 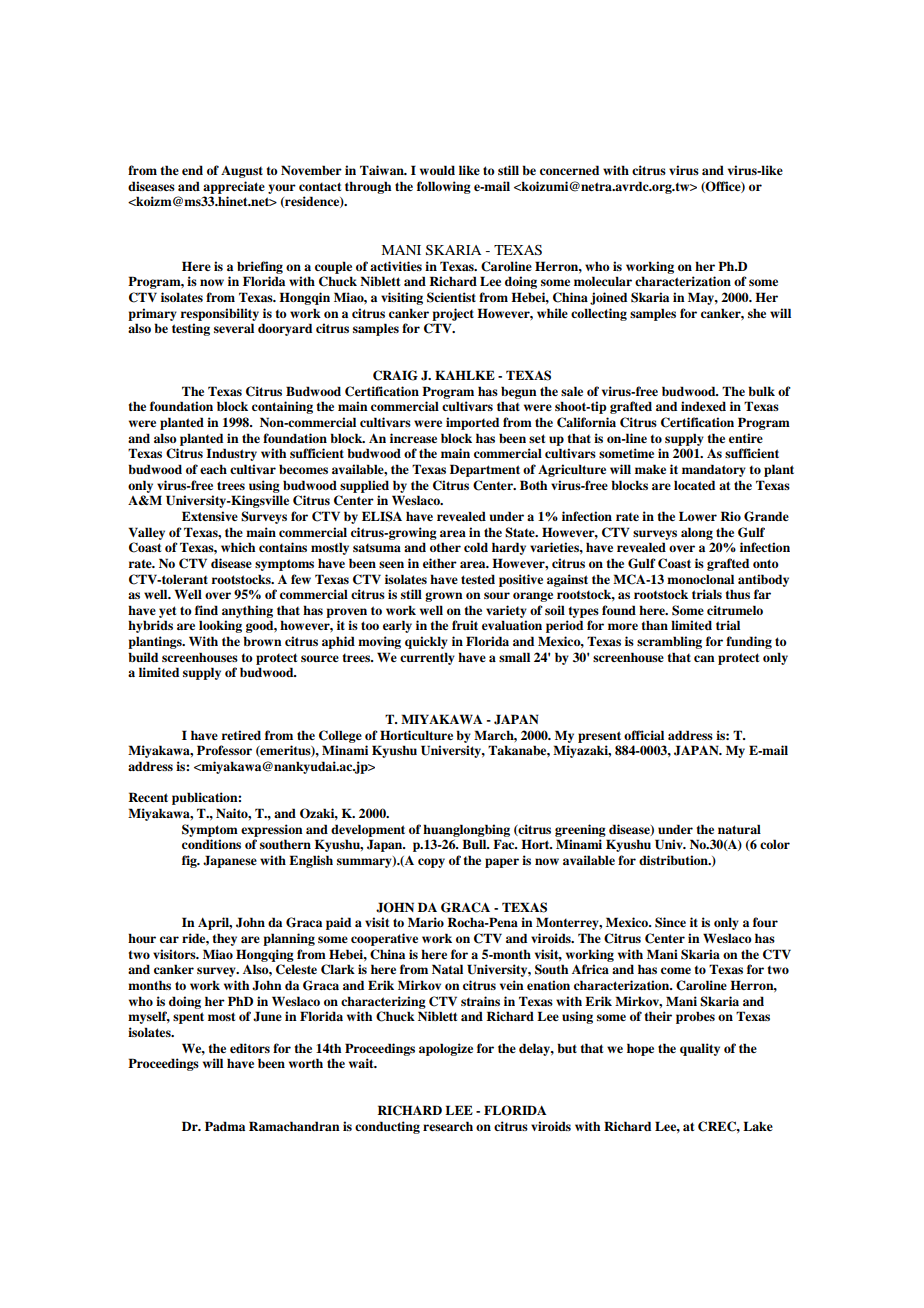 I want to click on following, so click(x=444, y=187).
